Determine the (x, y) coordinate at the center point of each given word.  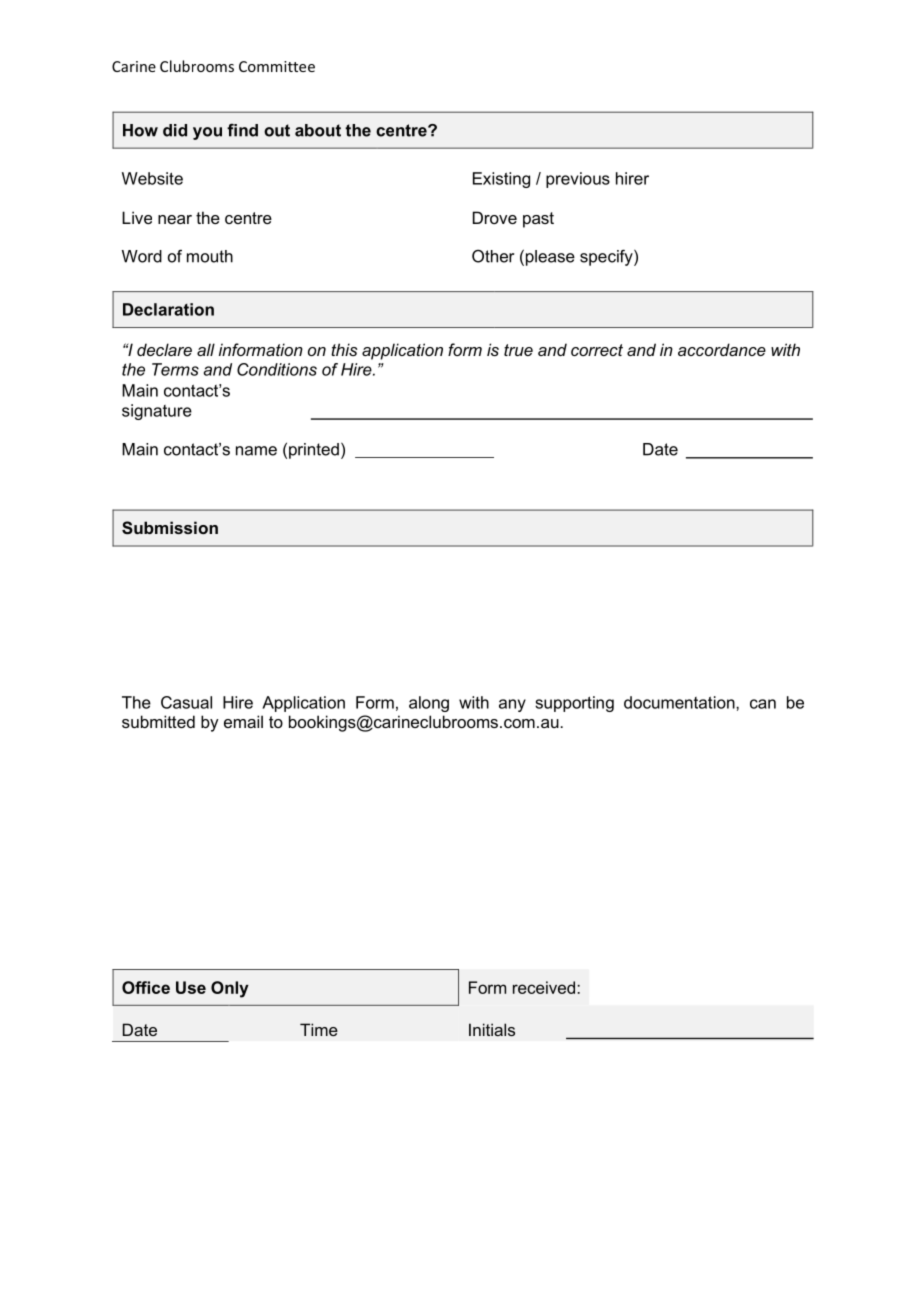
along (429, 704)
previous (578, 180)
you (207, 133)
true (518, 350)
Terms (175, 369)
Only (230, 989)
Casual (186, 702)
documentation (680, 702)
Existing (501, 180)
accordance (722, 349)
